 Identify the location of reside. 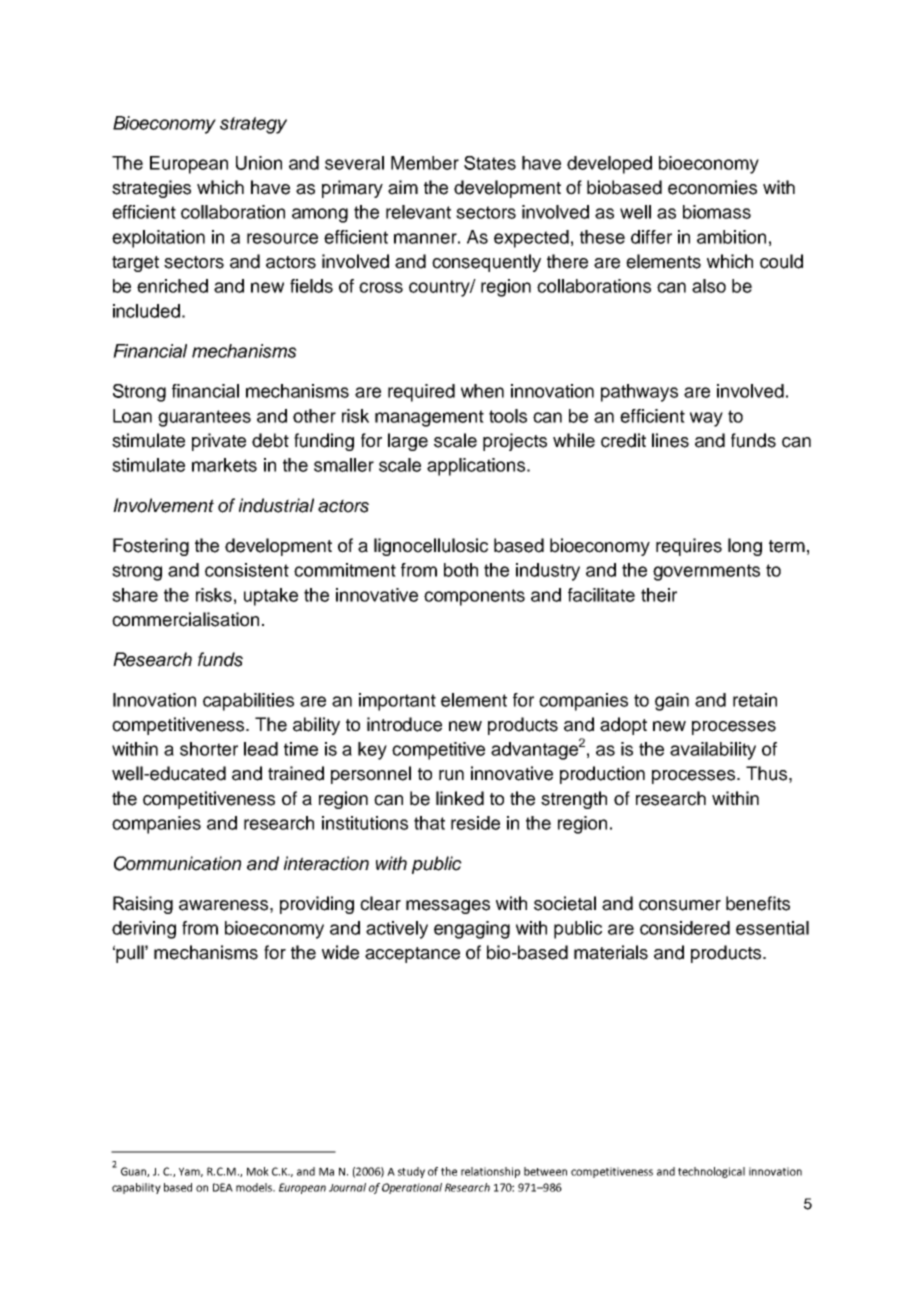
(475, 823).
